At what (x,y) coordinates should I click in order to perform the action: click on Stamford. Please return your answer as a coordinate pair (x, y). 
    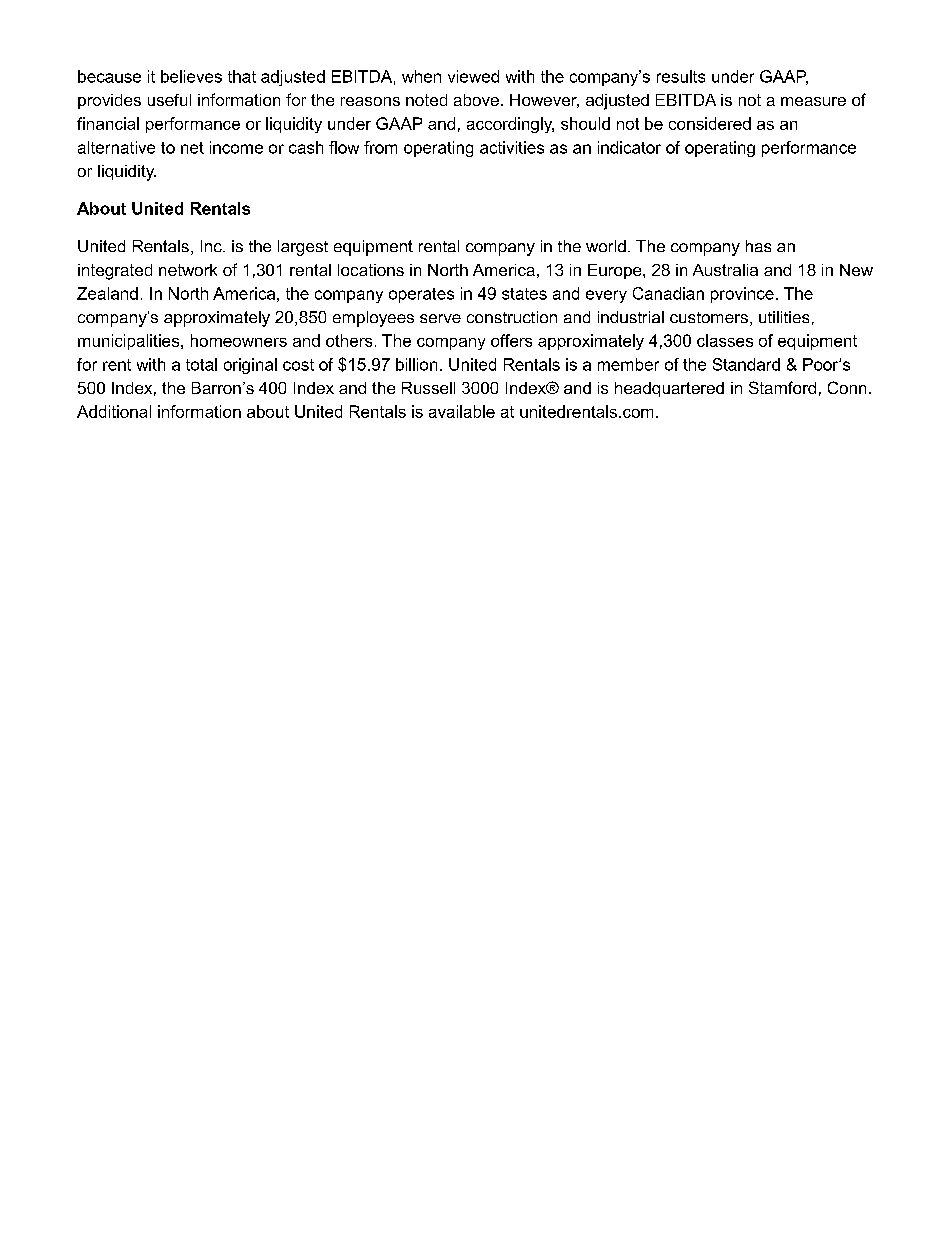
    Looking at the image, I should click on (782, 387).
